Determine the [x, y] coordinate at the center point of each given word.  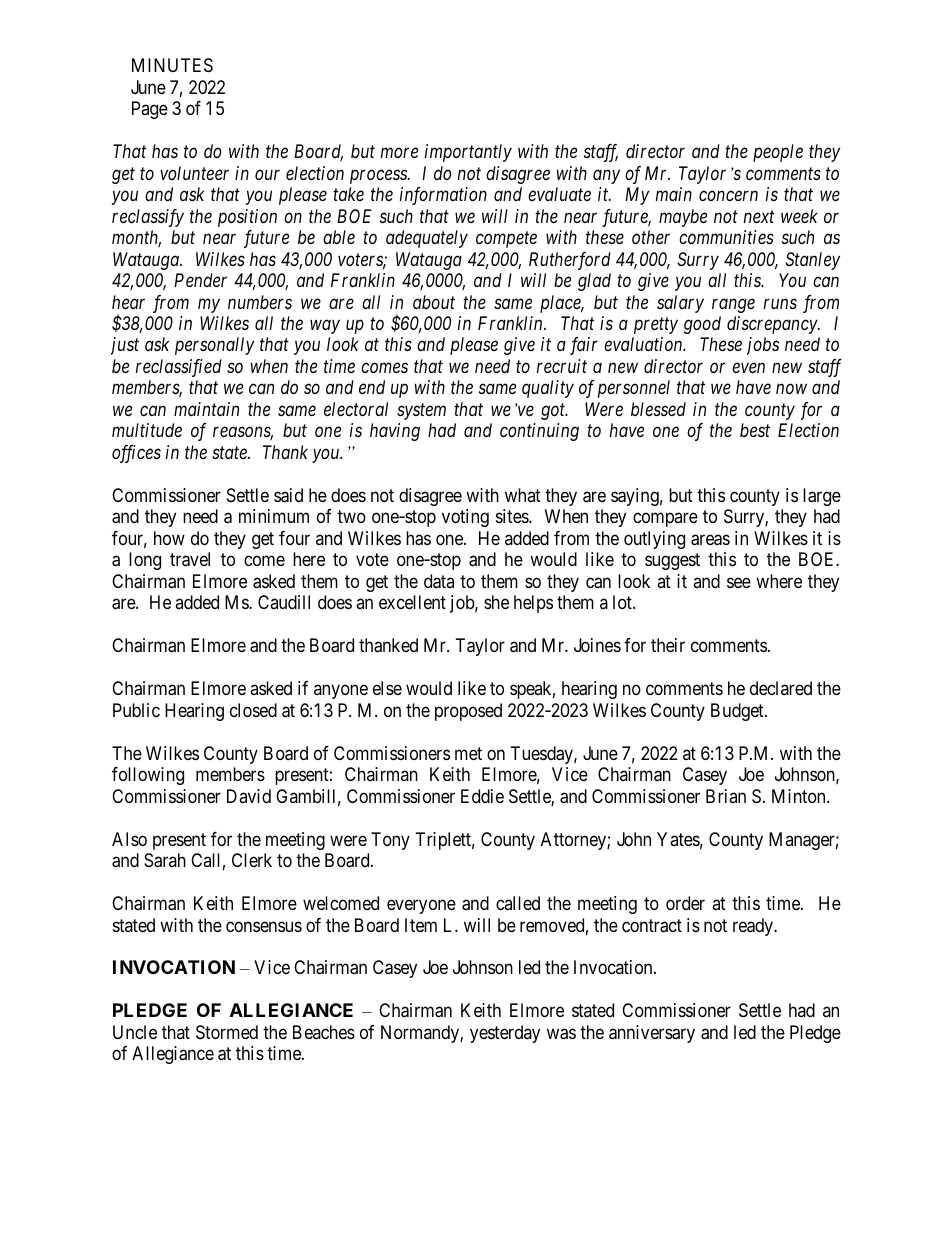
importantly [468, 153]
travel [190, 559]
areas [710, 540]
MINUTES [172, 65]
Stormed [227, 1032]
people [778, 153]
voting [465, 518]
